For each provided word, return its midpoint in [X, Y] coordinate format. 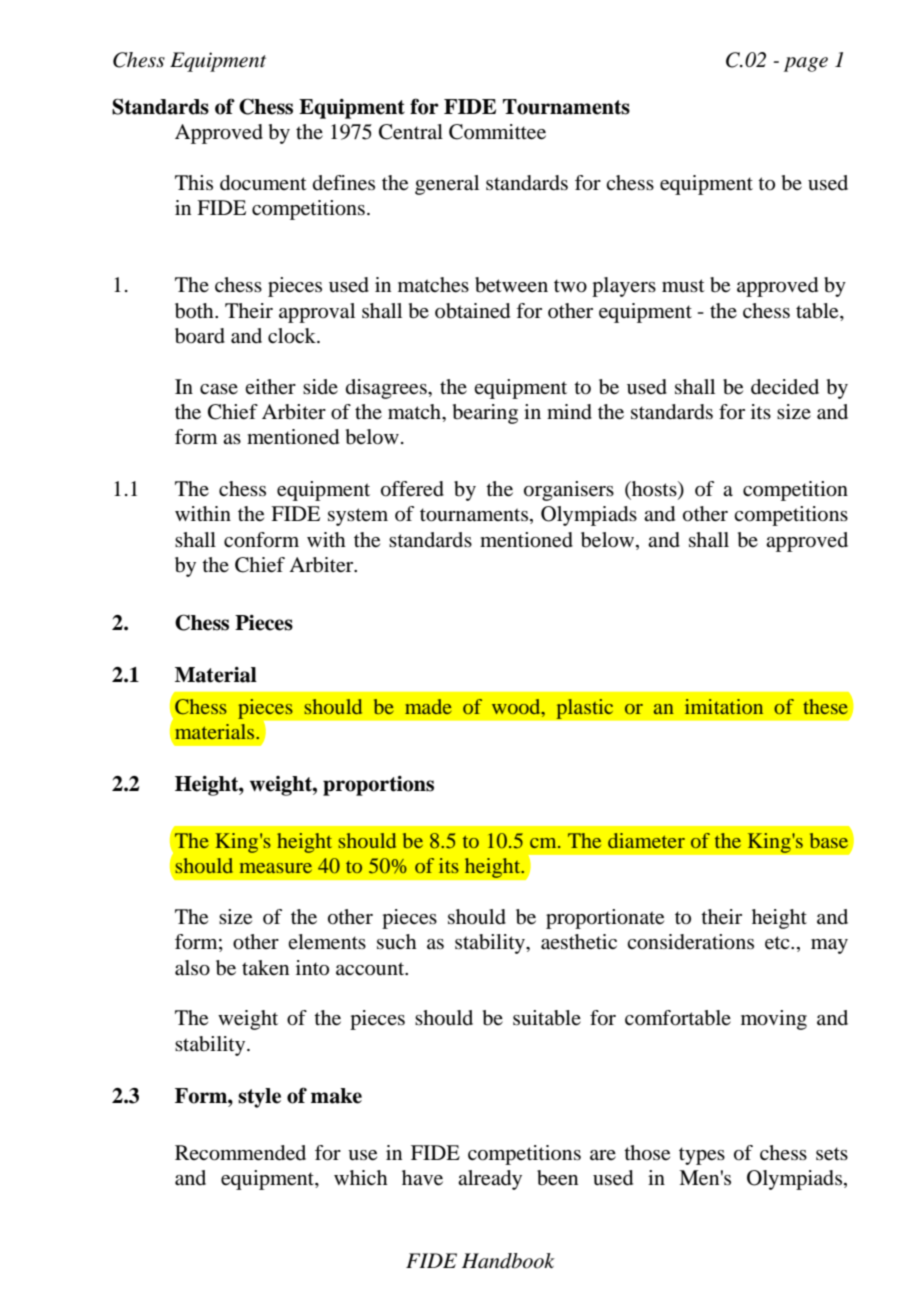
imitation [724, 706]
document [263, 183]
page [806, 64]
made [428, 706]
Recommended [240, 1153]
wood [517, 708]
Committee [497, 132]
